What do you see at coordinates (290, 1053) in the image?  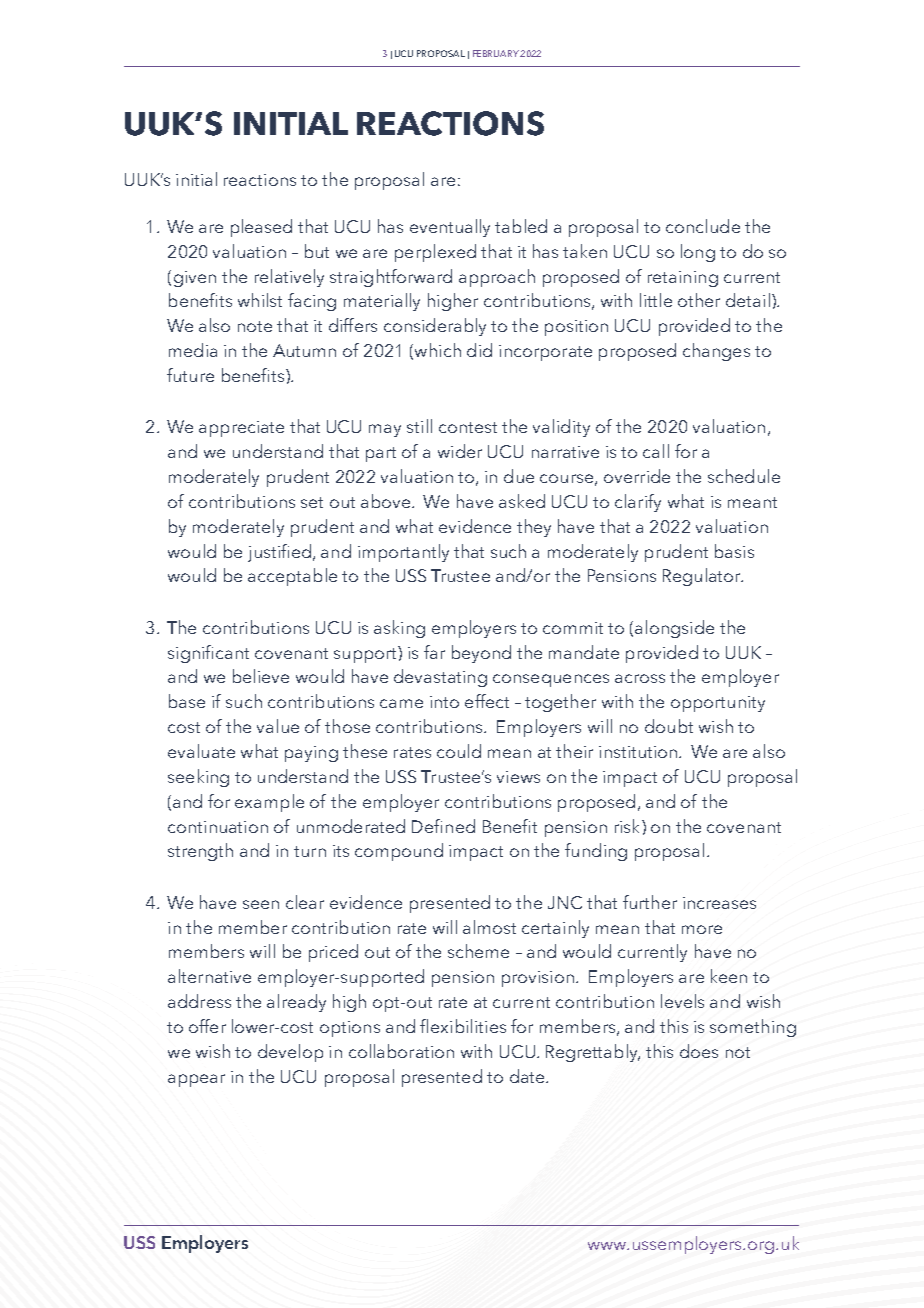 I see `develop` at bounding box center [290, 1053].
